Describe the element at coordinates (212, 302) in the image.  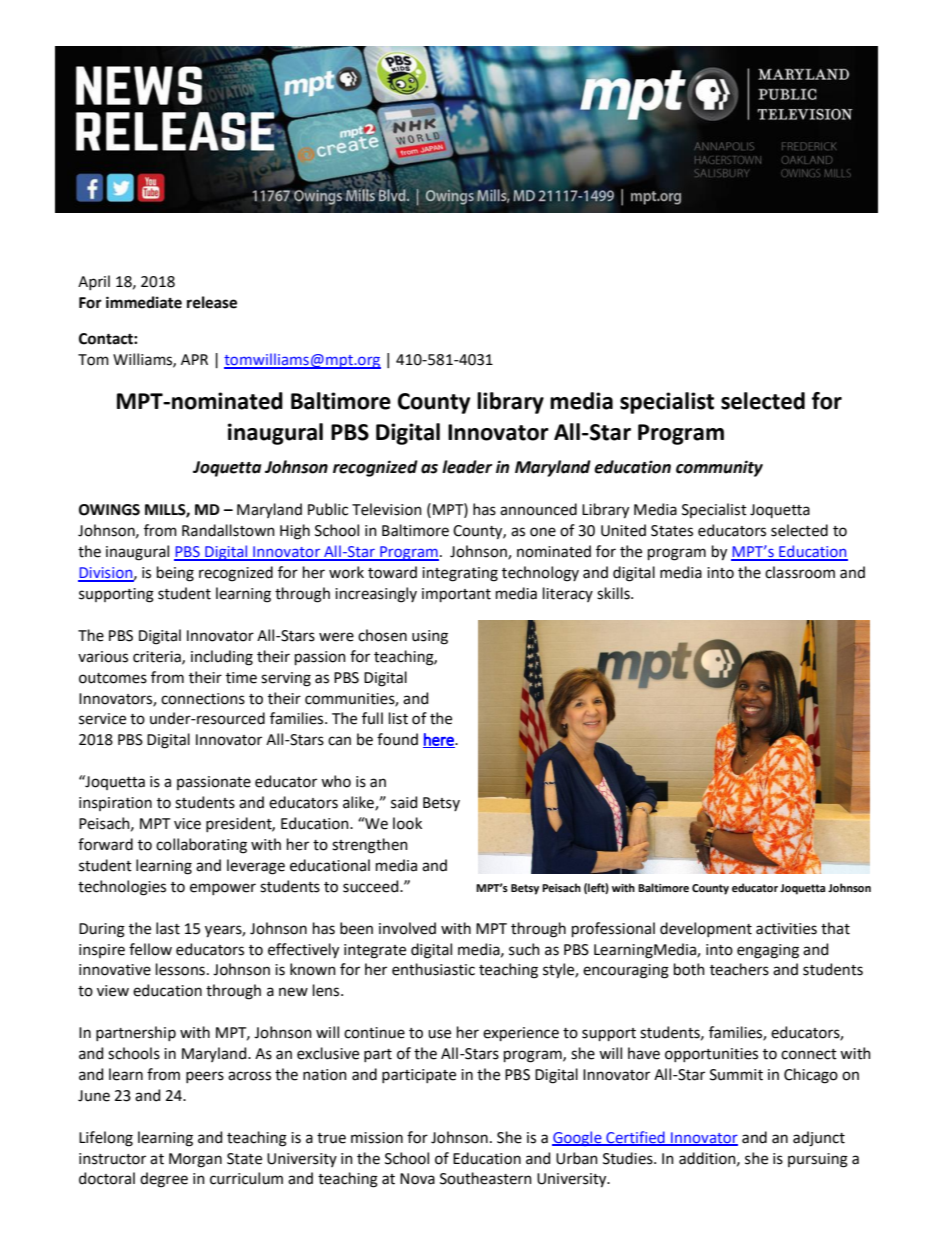
I see `release` at that location.
